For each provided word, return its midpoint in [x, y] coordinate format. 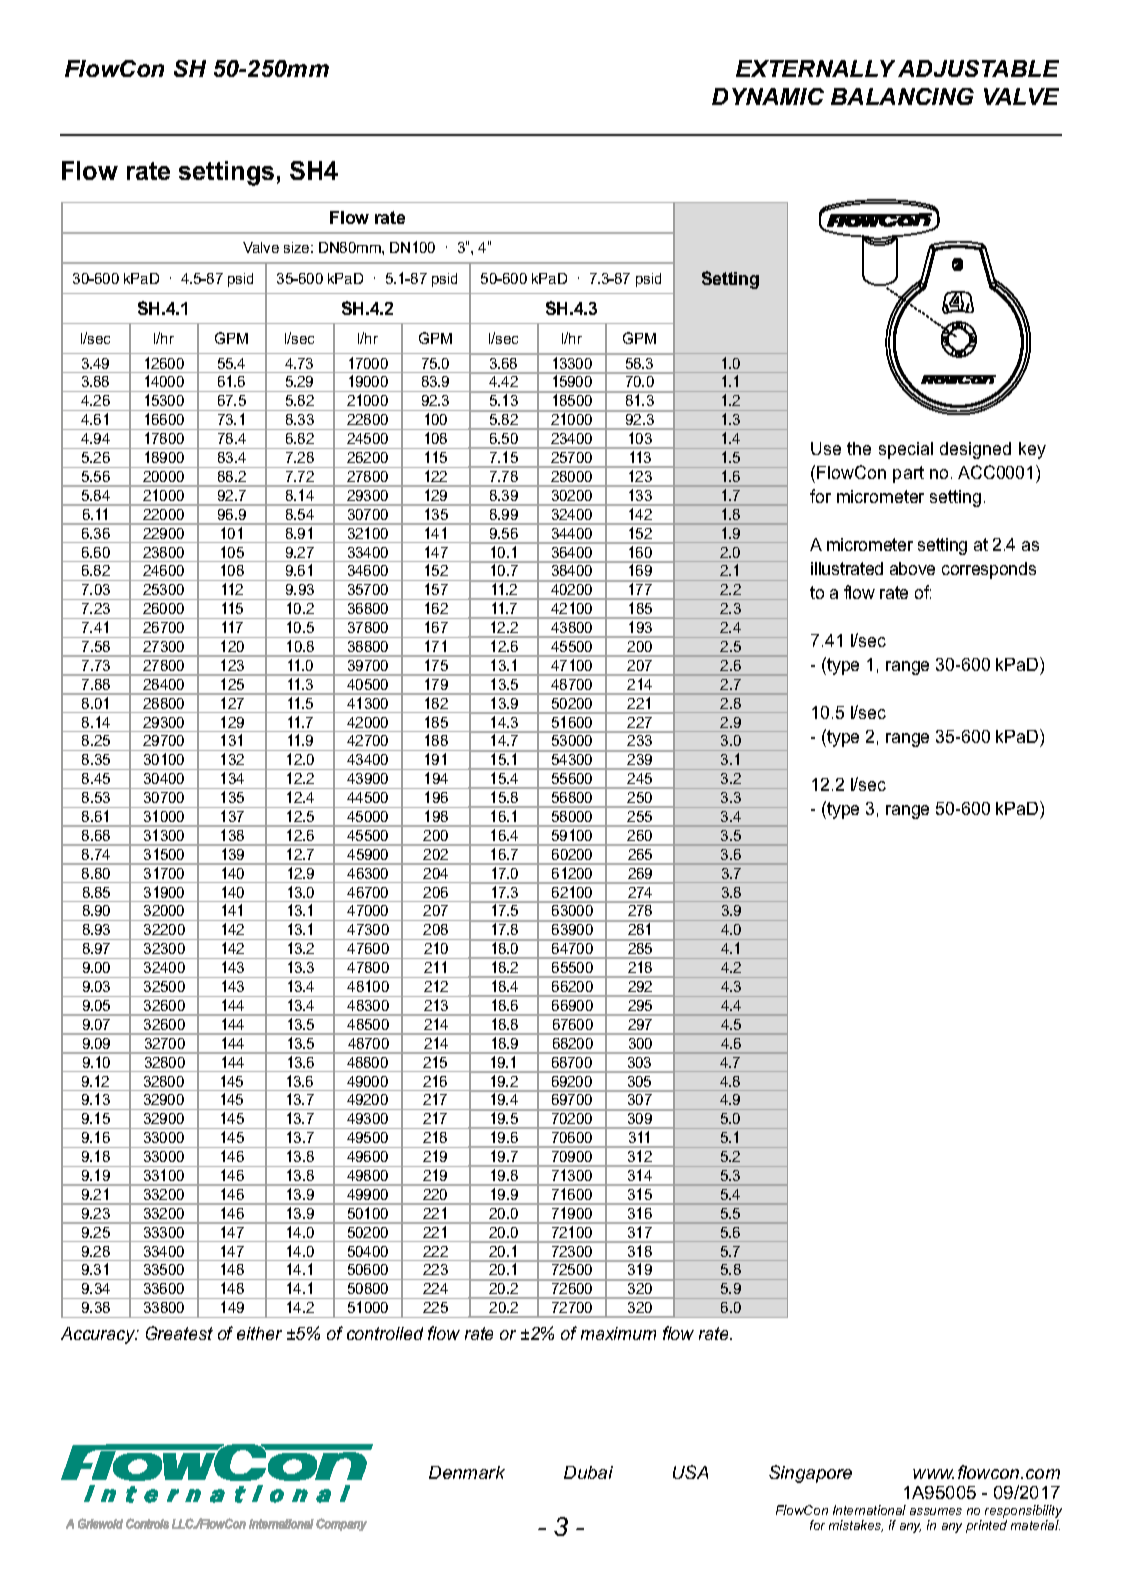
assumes [936, 1511]
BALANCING [902, 96]
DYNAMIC [768, 96]
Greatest [179, 1333]
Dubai [588, 1472]
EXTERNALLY [815, 68]
